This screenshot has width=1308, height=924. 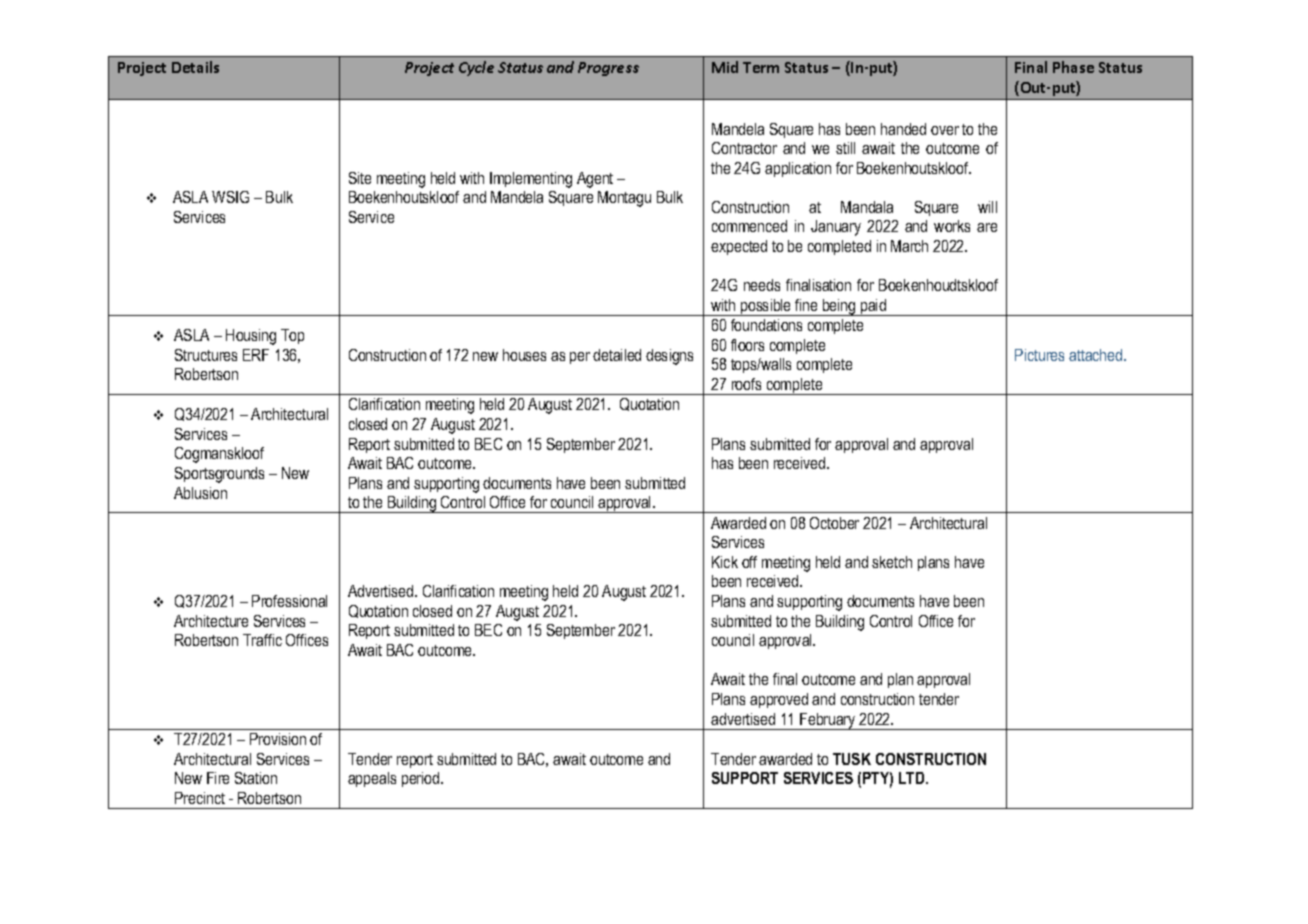 What do you see at coordinates (195, 67) in the screenshot?
I see `Details` at bounding box center [195, 67].
